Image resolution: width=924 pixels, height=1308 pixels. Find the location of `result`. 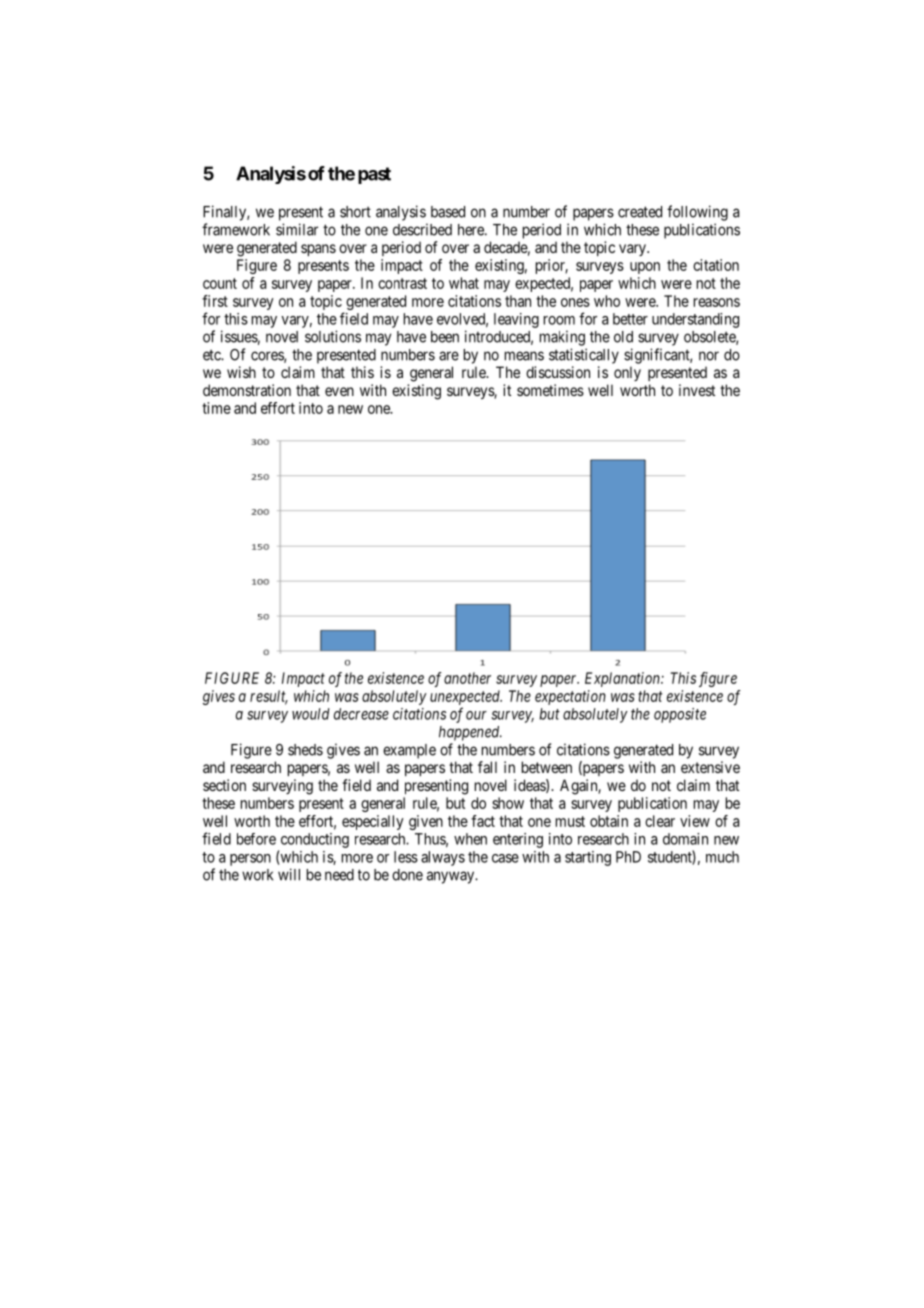

result is located at coordinates (269, 697).
